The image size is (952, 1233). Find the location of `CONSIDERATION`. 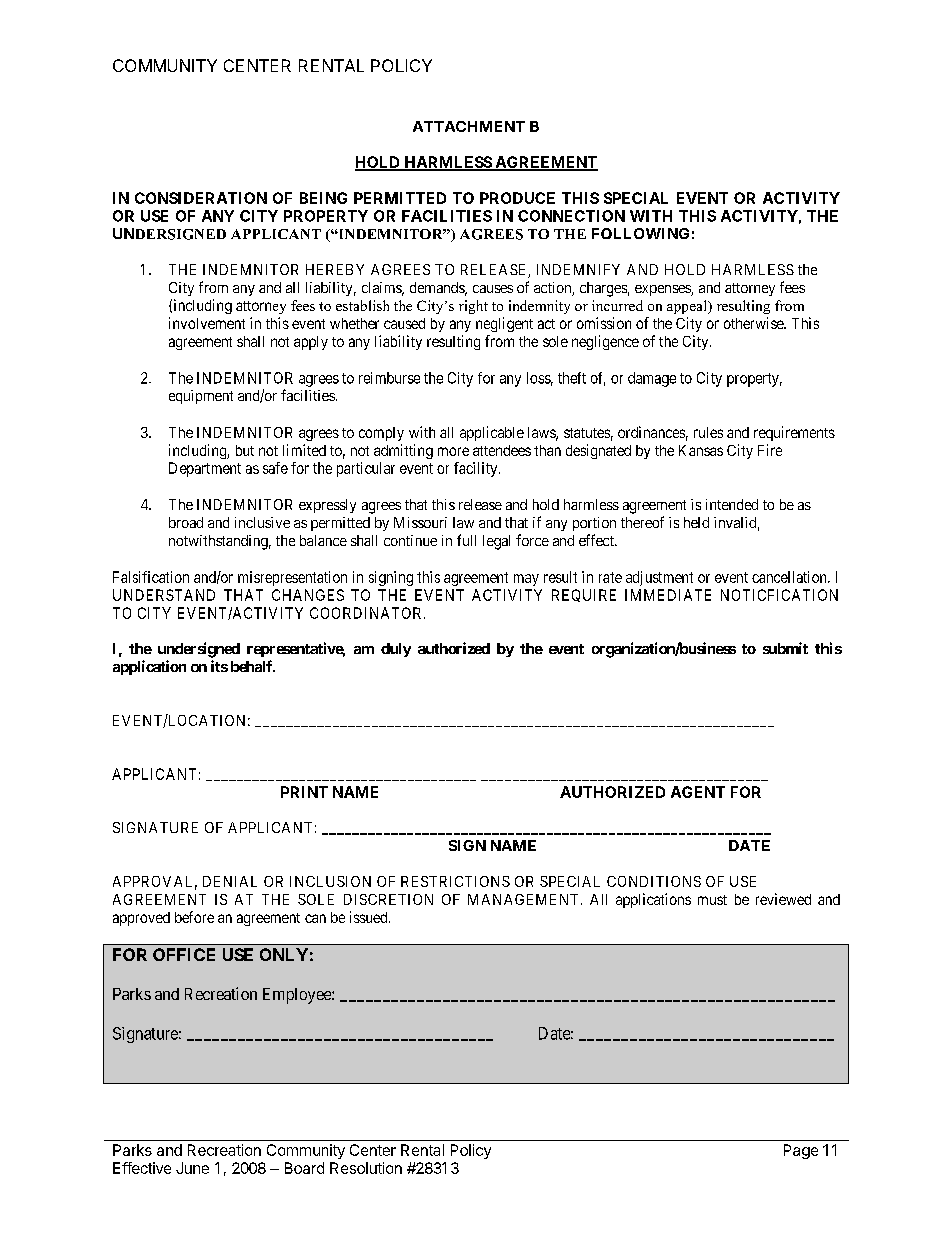

CONSIDERATION is located at coordinates (201, 198).
